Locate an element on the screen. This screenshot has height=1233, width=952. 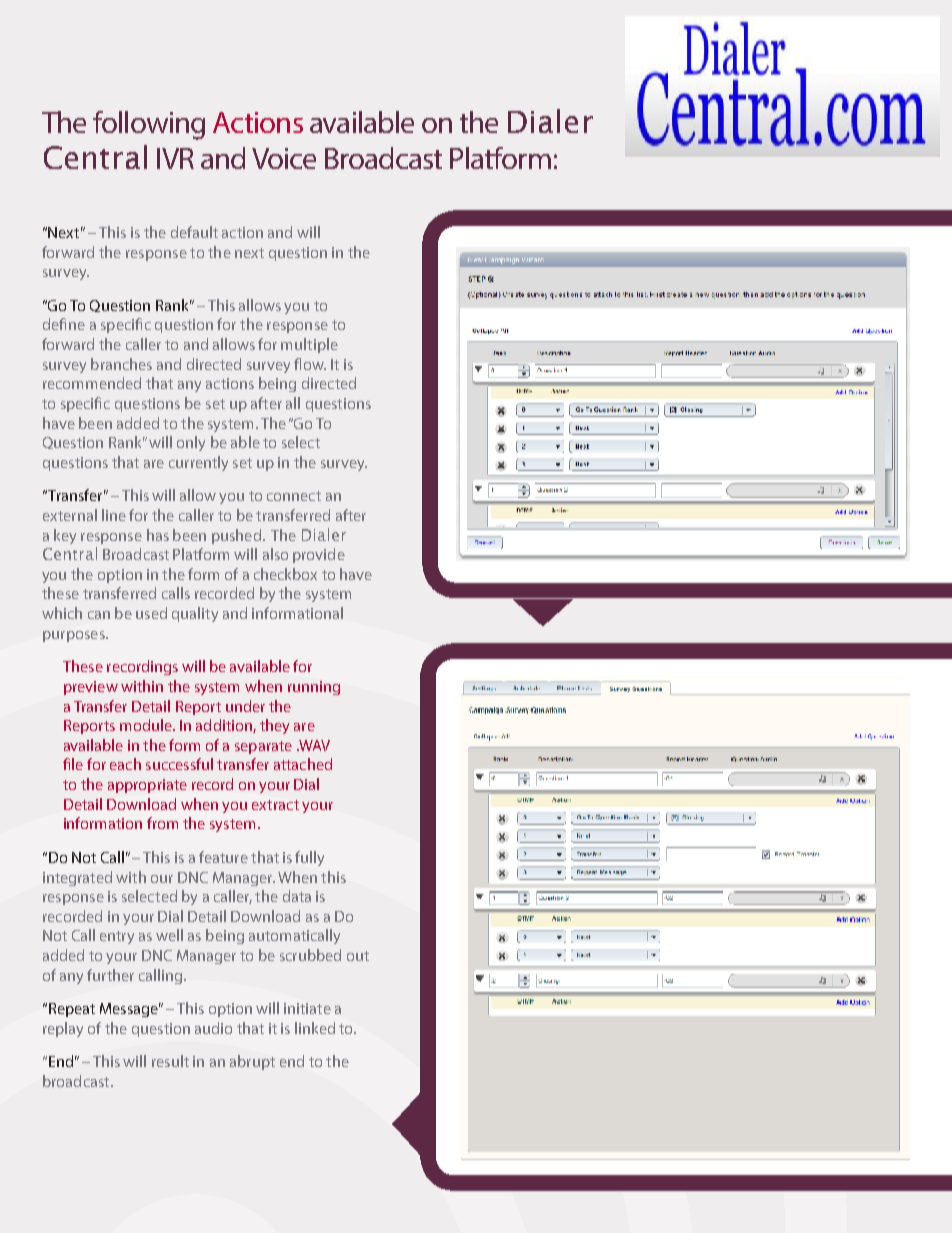
default is located at coordinates (194, 232).
